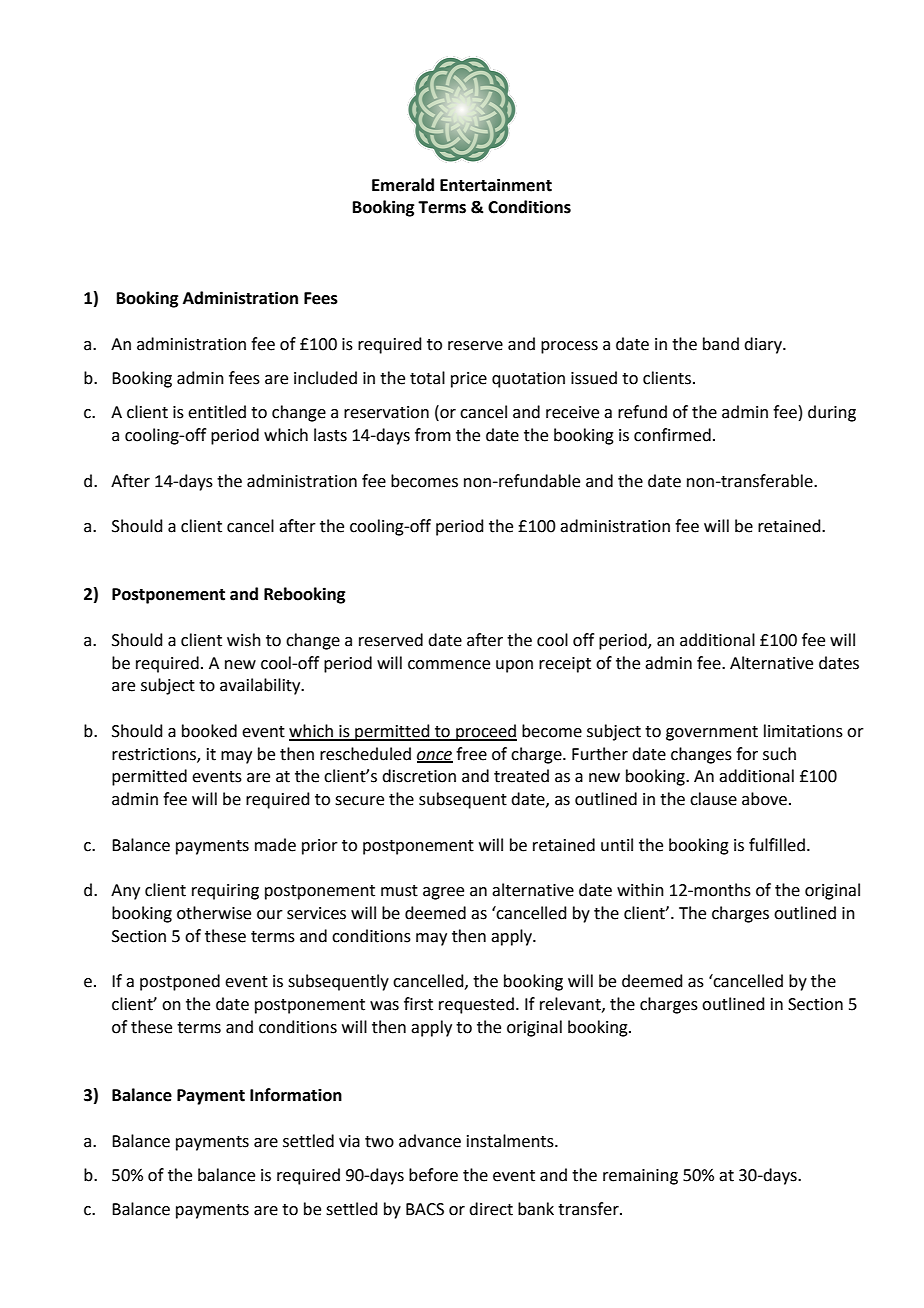 This screenshot has width=924, height=1308. What do you see at coordinates (485, 732) in the screenshot?
I see `proceed` at bounding box center [485, 732].
